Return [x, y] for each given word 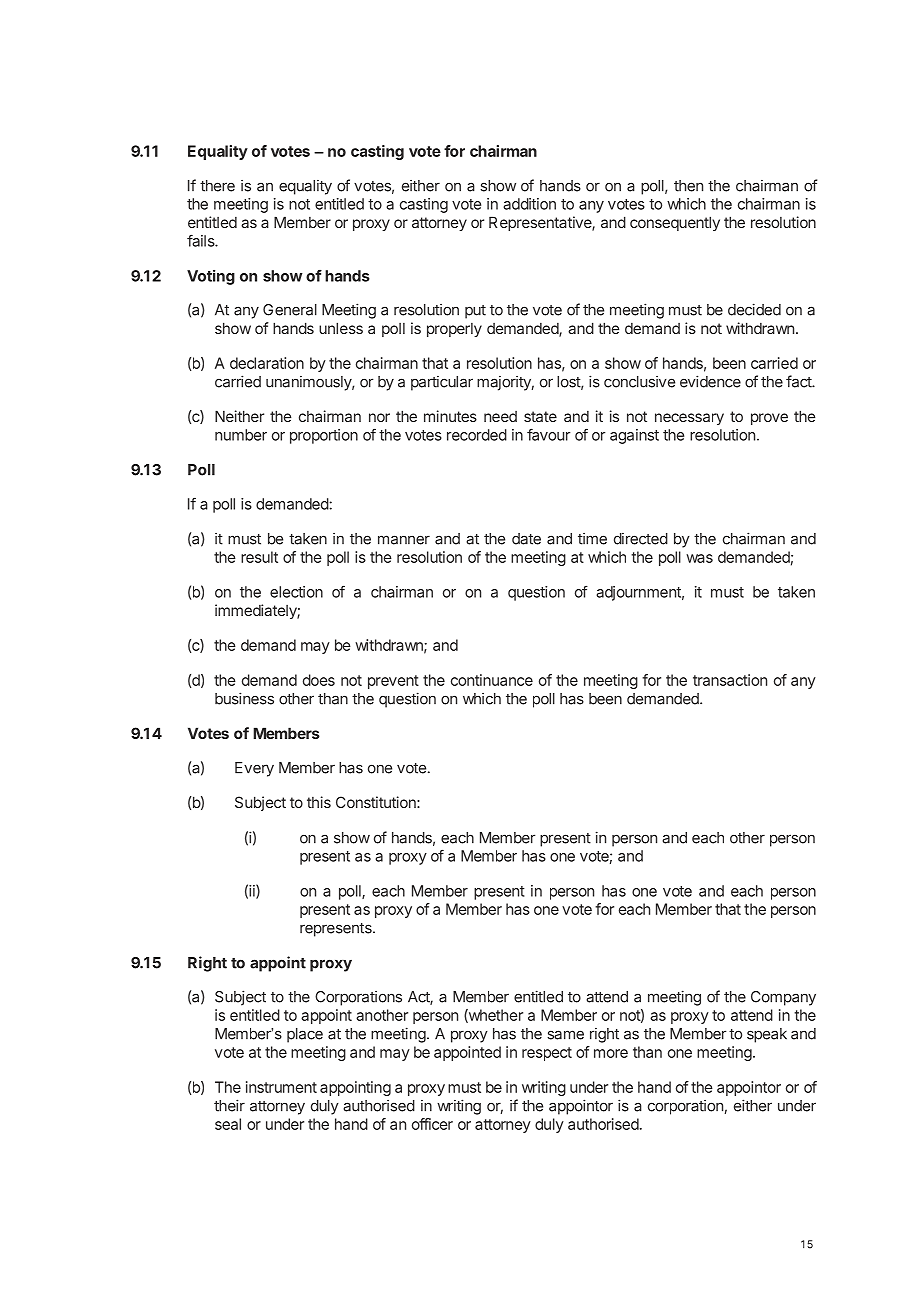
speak [767, 1035]
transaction [730, 680]
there [217, 186]
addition [529, 204]
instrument [281, 1087]
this [319, 802]
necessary [689, 419]
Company [783, 998]
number [241, 435]
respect [547, 1054]
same [565, 1035]
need [500, 416]
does [319, 680]
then [688, 186]
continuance [492, 680]
